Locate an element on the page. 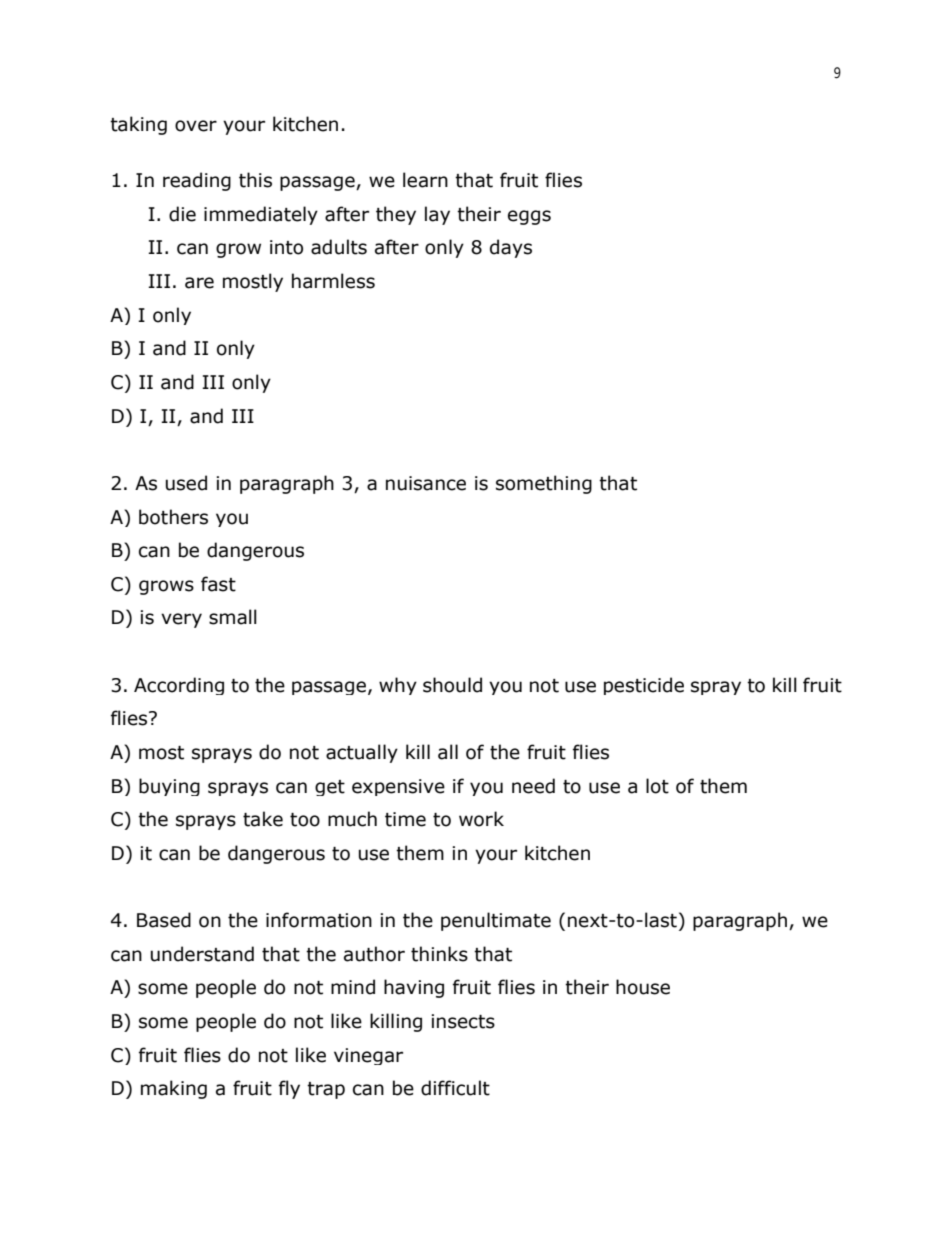 The image size is (952, 1233). bothers is located at coordinates (173, 517).
